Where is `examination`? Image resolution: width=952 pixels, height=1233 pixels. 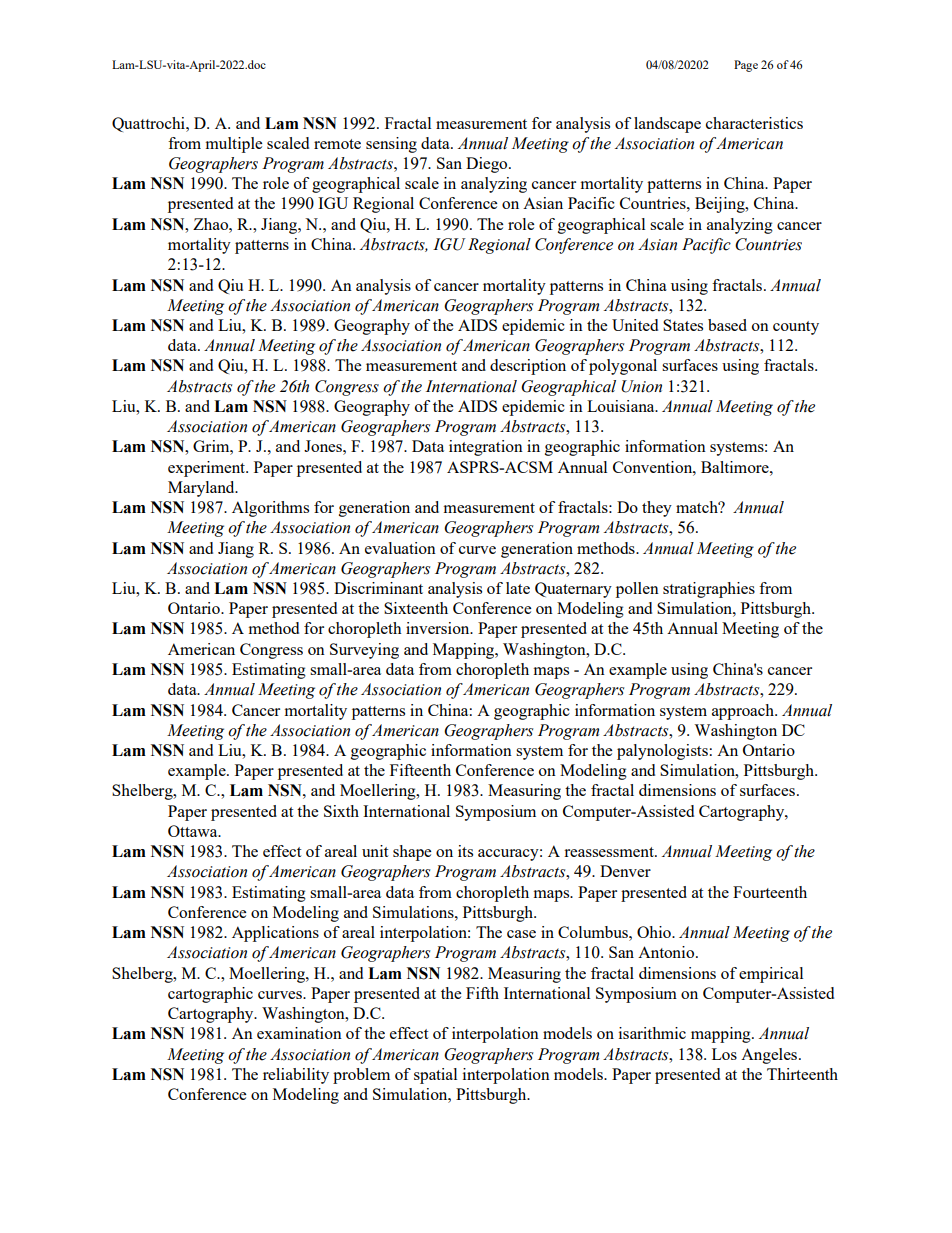 examination is located at coordinates (299, 1033).
